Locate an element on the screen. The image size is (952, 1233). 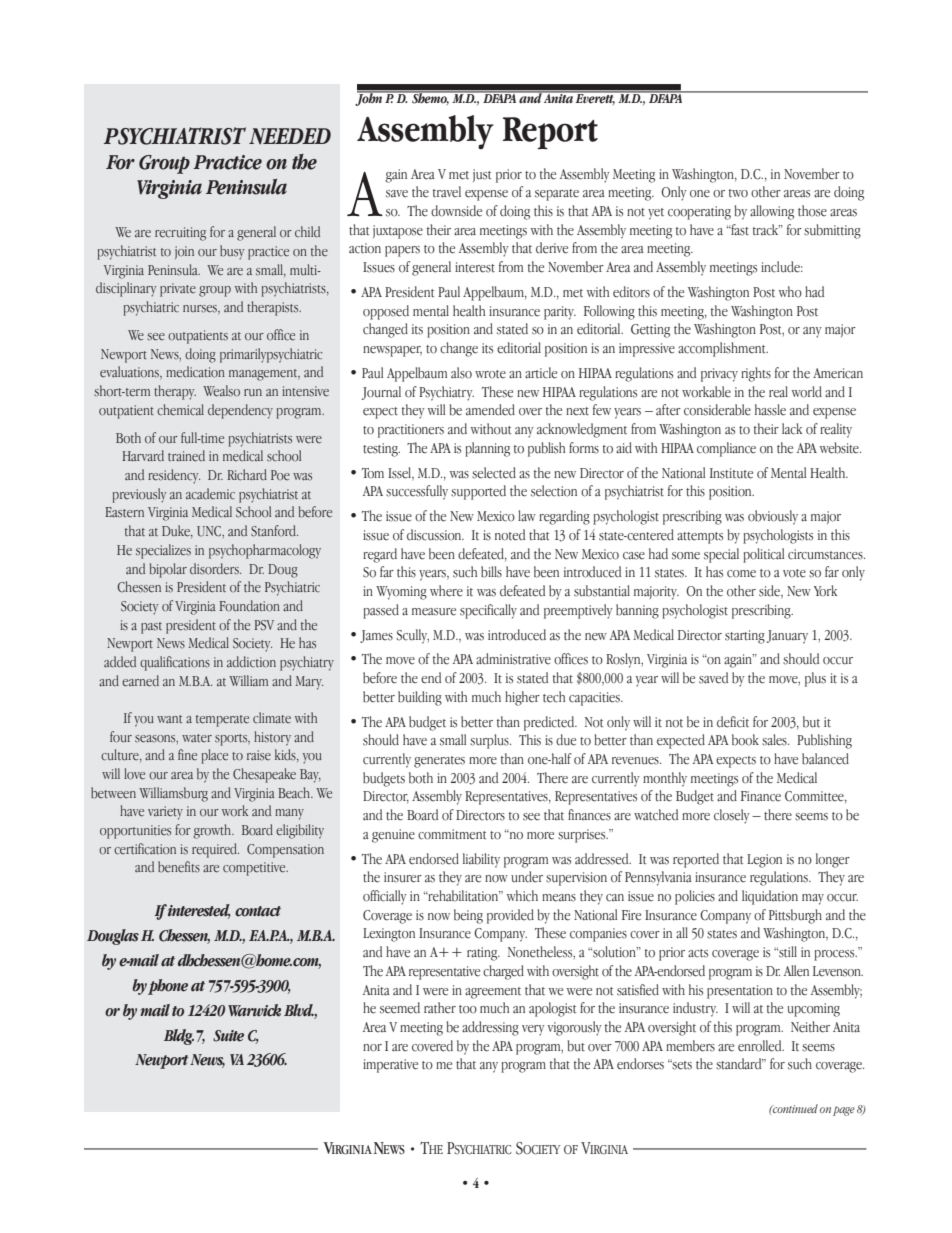
two is located at coordinates (738, 193).
